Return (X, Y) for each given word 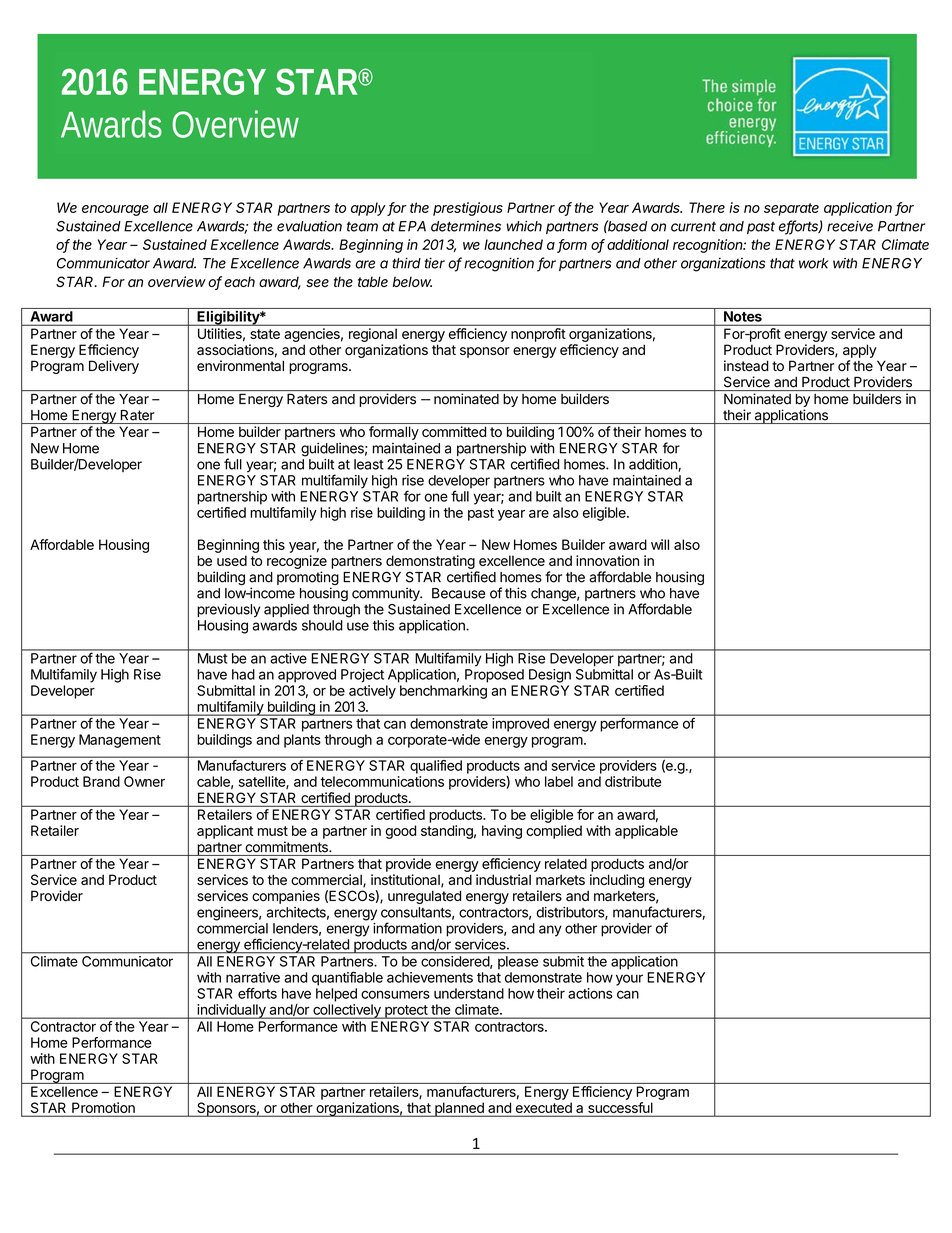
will (660, 544)
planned (459, 1109)
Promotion (103, 1109)
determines (466, 226)
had (243, 674)
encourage (115, 210)
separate (791, 209)
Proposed (494, 676)
